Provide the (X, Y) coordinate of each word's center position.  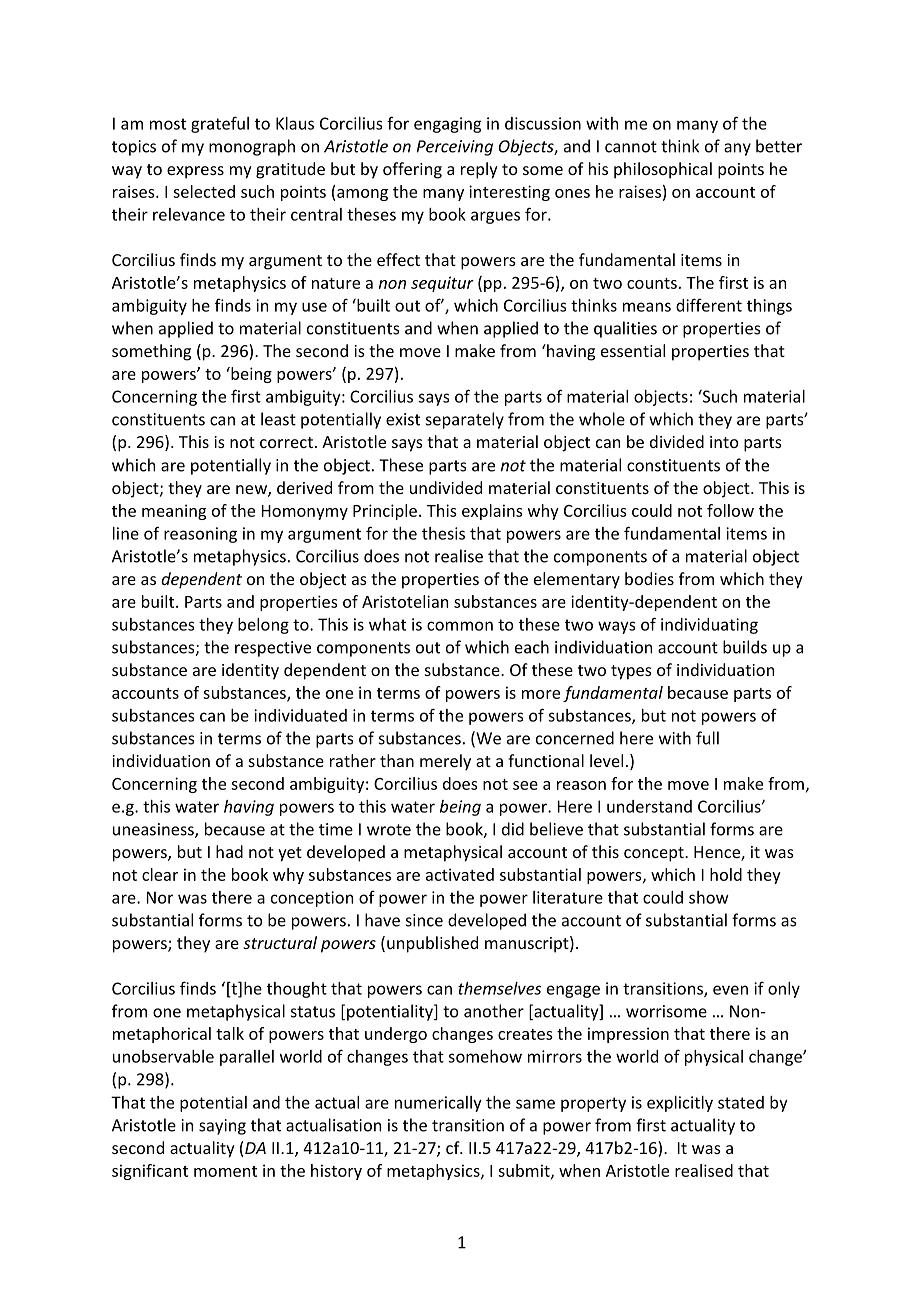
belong (263, 626)
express (195, 172)
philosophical (663, 170)
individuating (709, 626)
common (460, 626)
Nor (160, 897)
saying (222, 1127)
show (709, 897)
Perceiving (455, 148)
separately (465, 420)
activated (460, 874)
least (278, 419)
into (724, 442)
